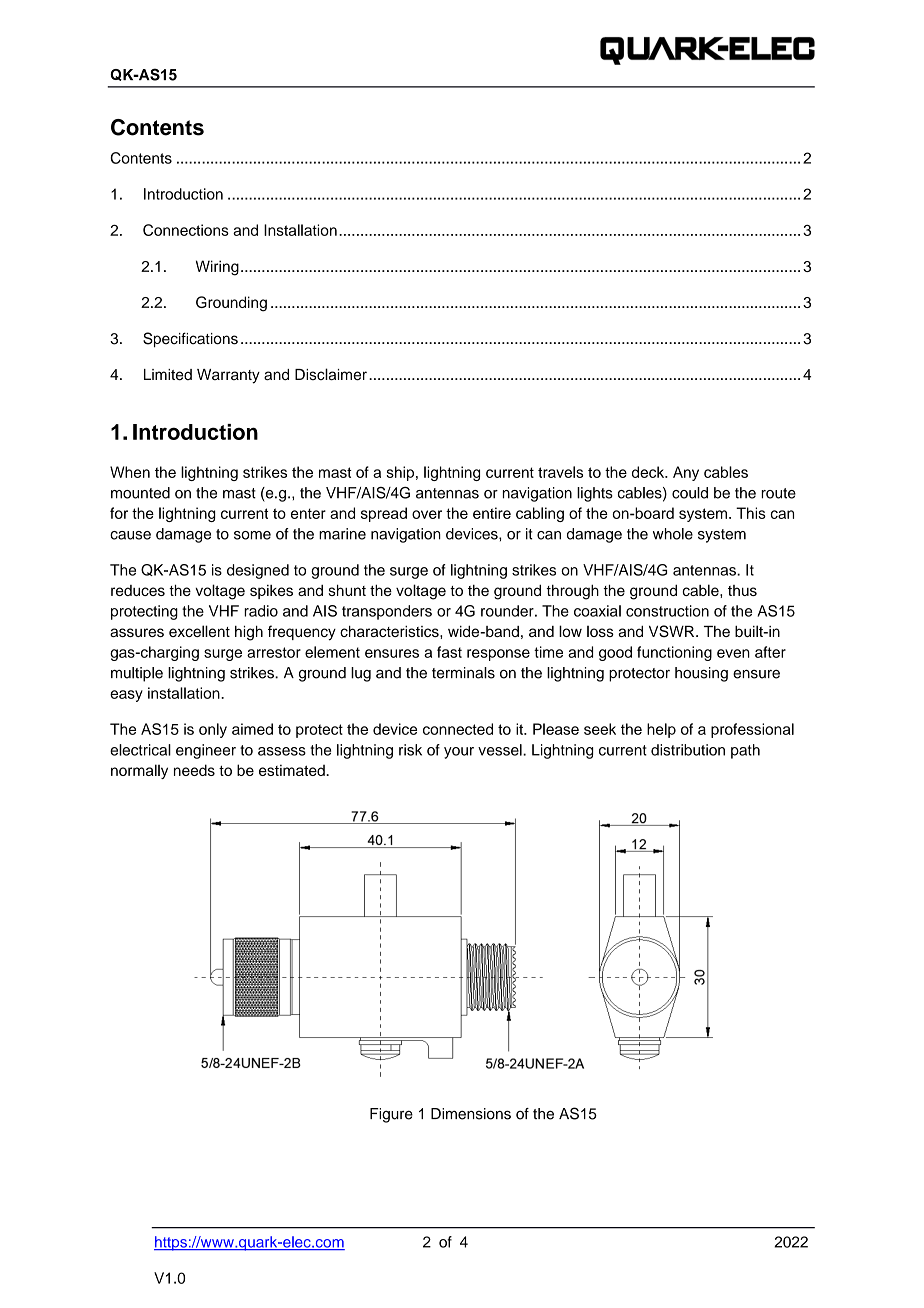  I want to click on Figure, so click(391, 1115).
